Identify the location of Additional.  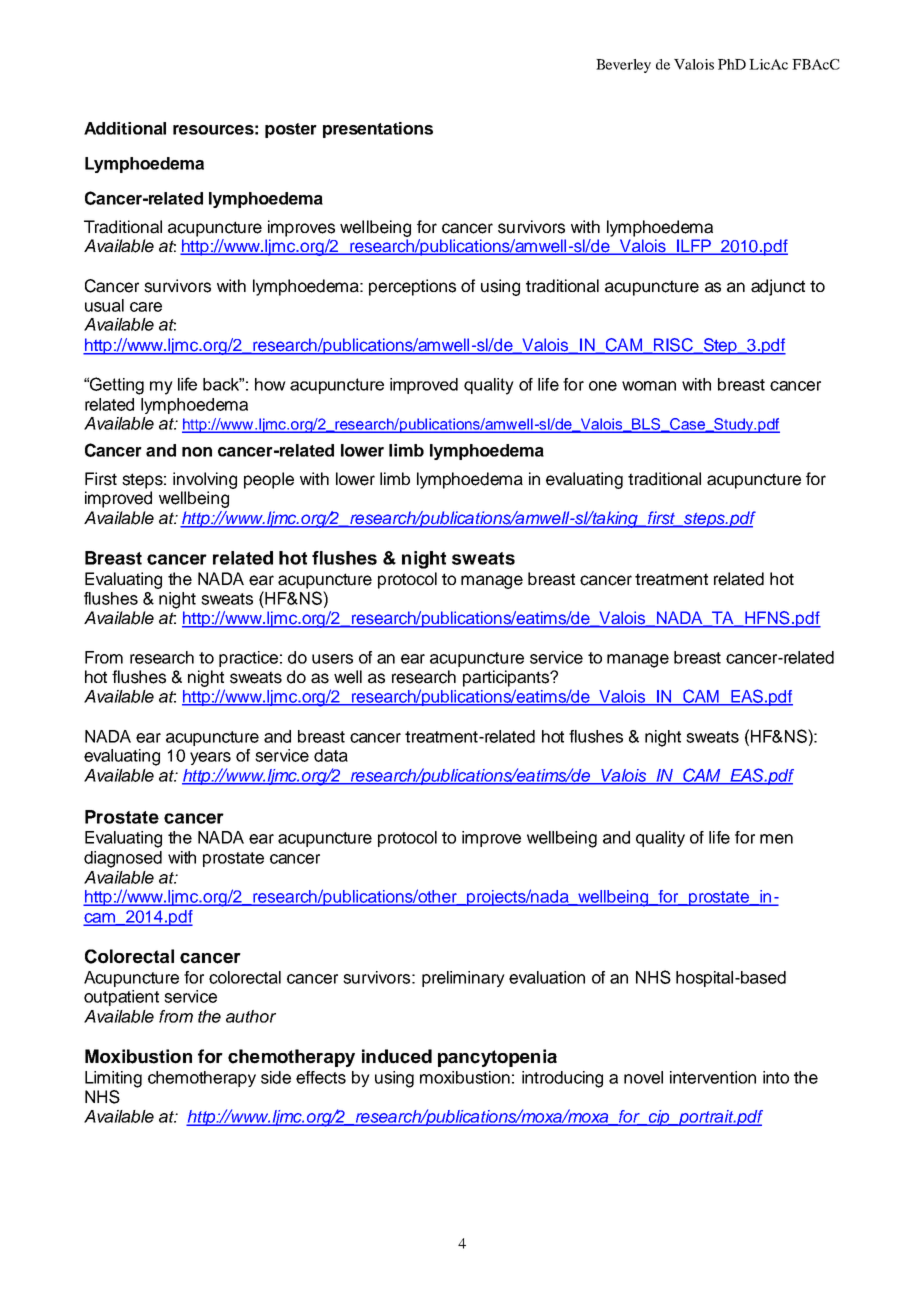
(125, 128).
